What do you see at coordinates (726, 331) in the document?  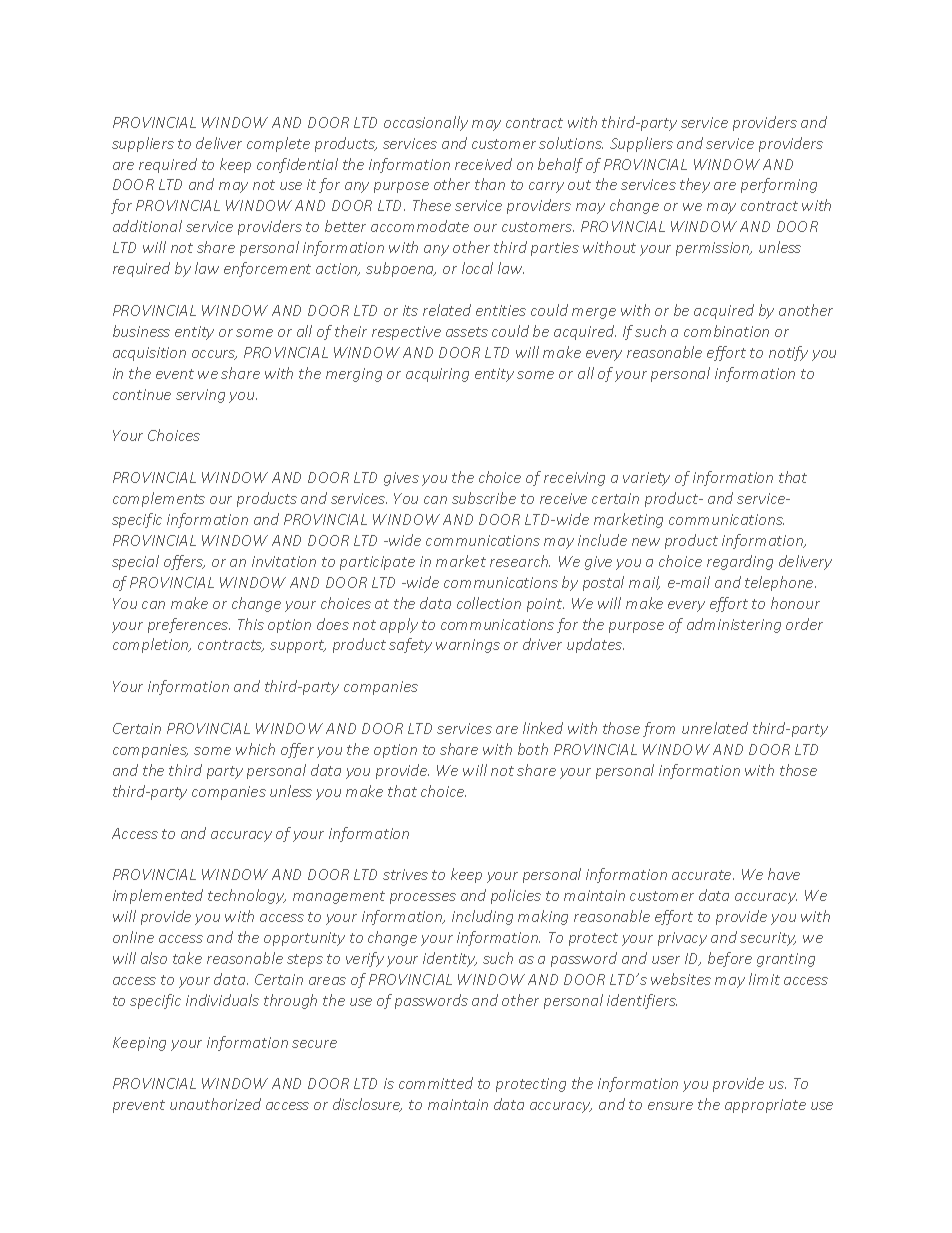 I see `combination` at bounding box center [726, 331].
